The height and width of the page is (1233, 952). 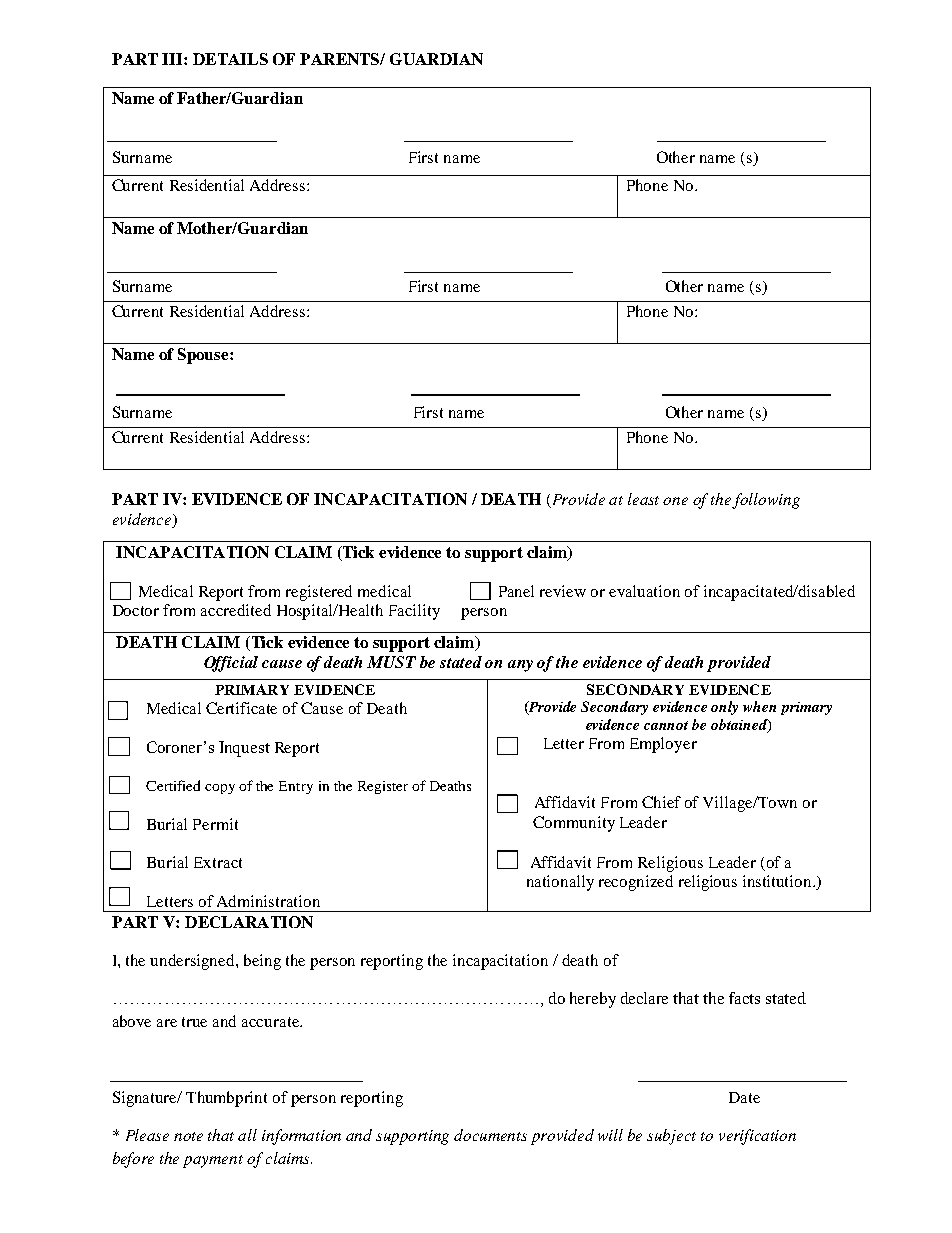 I want to click on DETAILS, so click(x=230, y=59).
